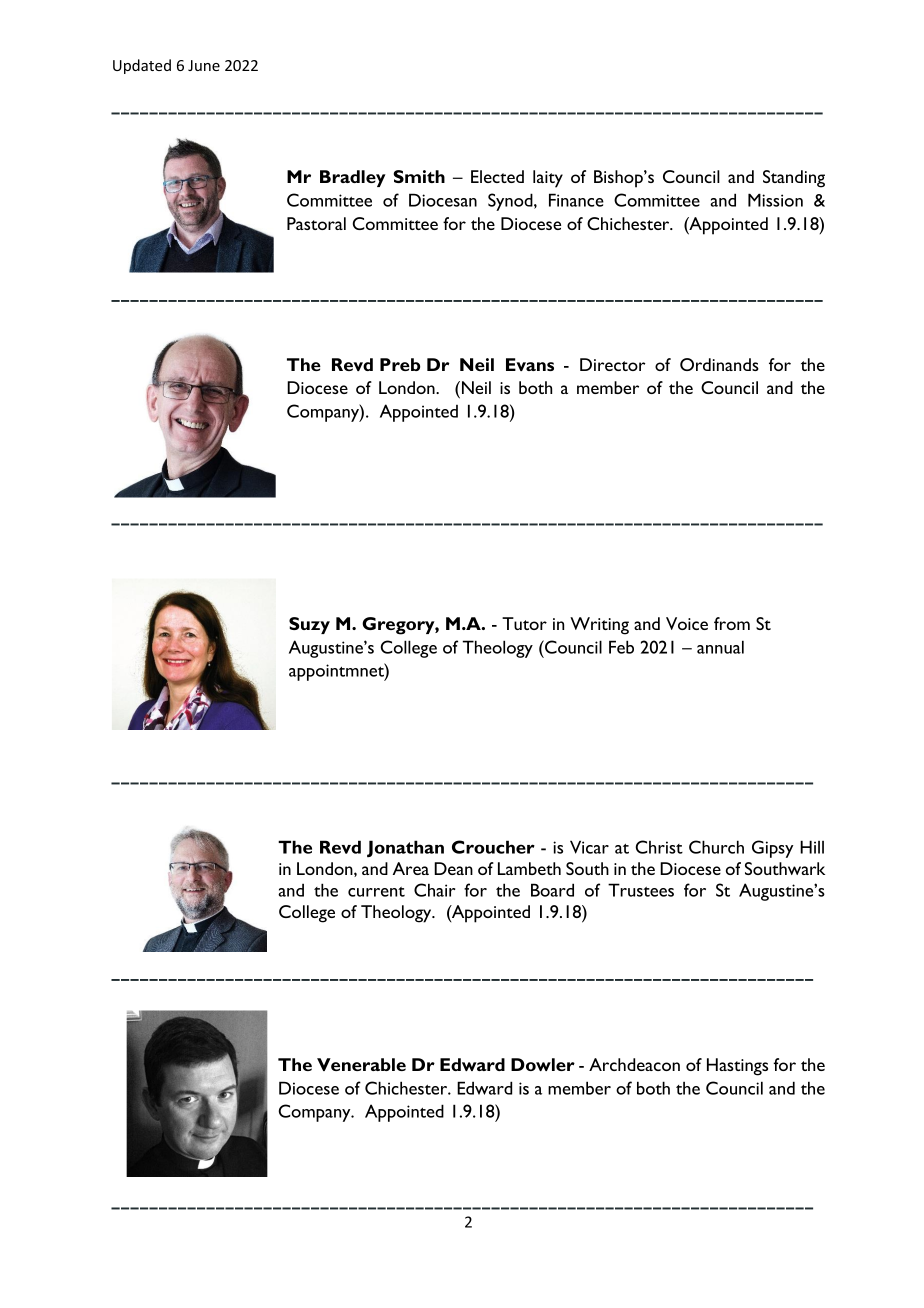 The height and width of the screenshot is (1308, 924). What do you see at coordinates (361, 1064) in the screenshot?
I see `Venerable` at bounding box center [361, 1064].
